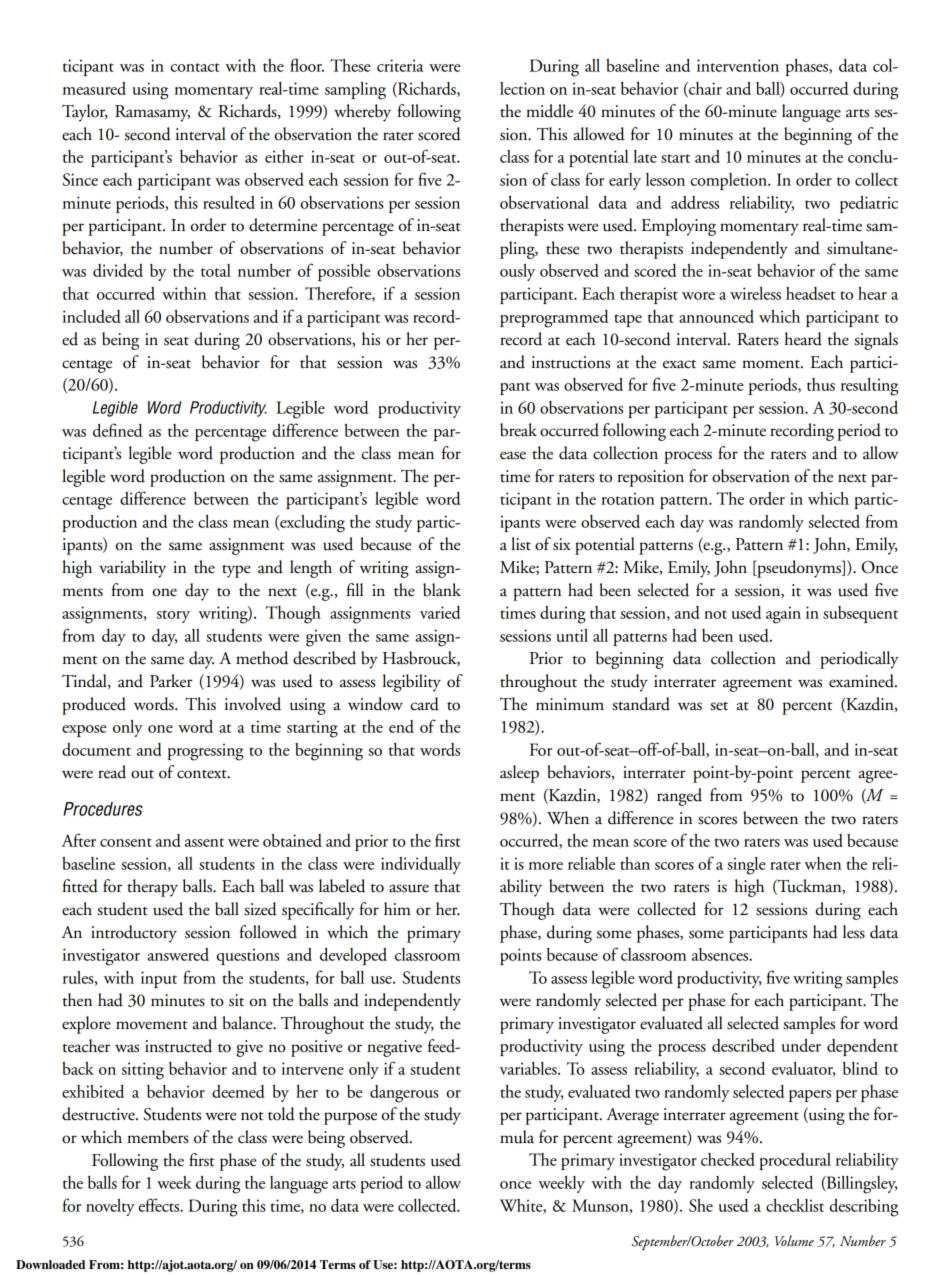  What do you see at coordinates (400, 65) in the screenshot?
I see `criteria` at bounding box center [400, 65].
